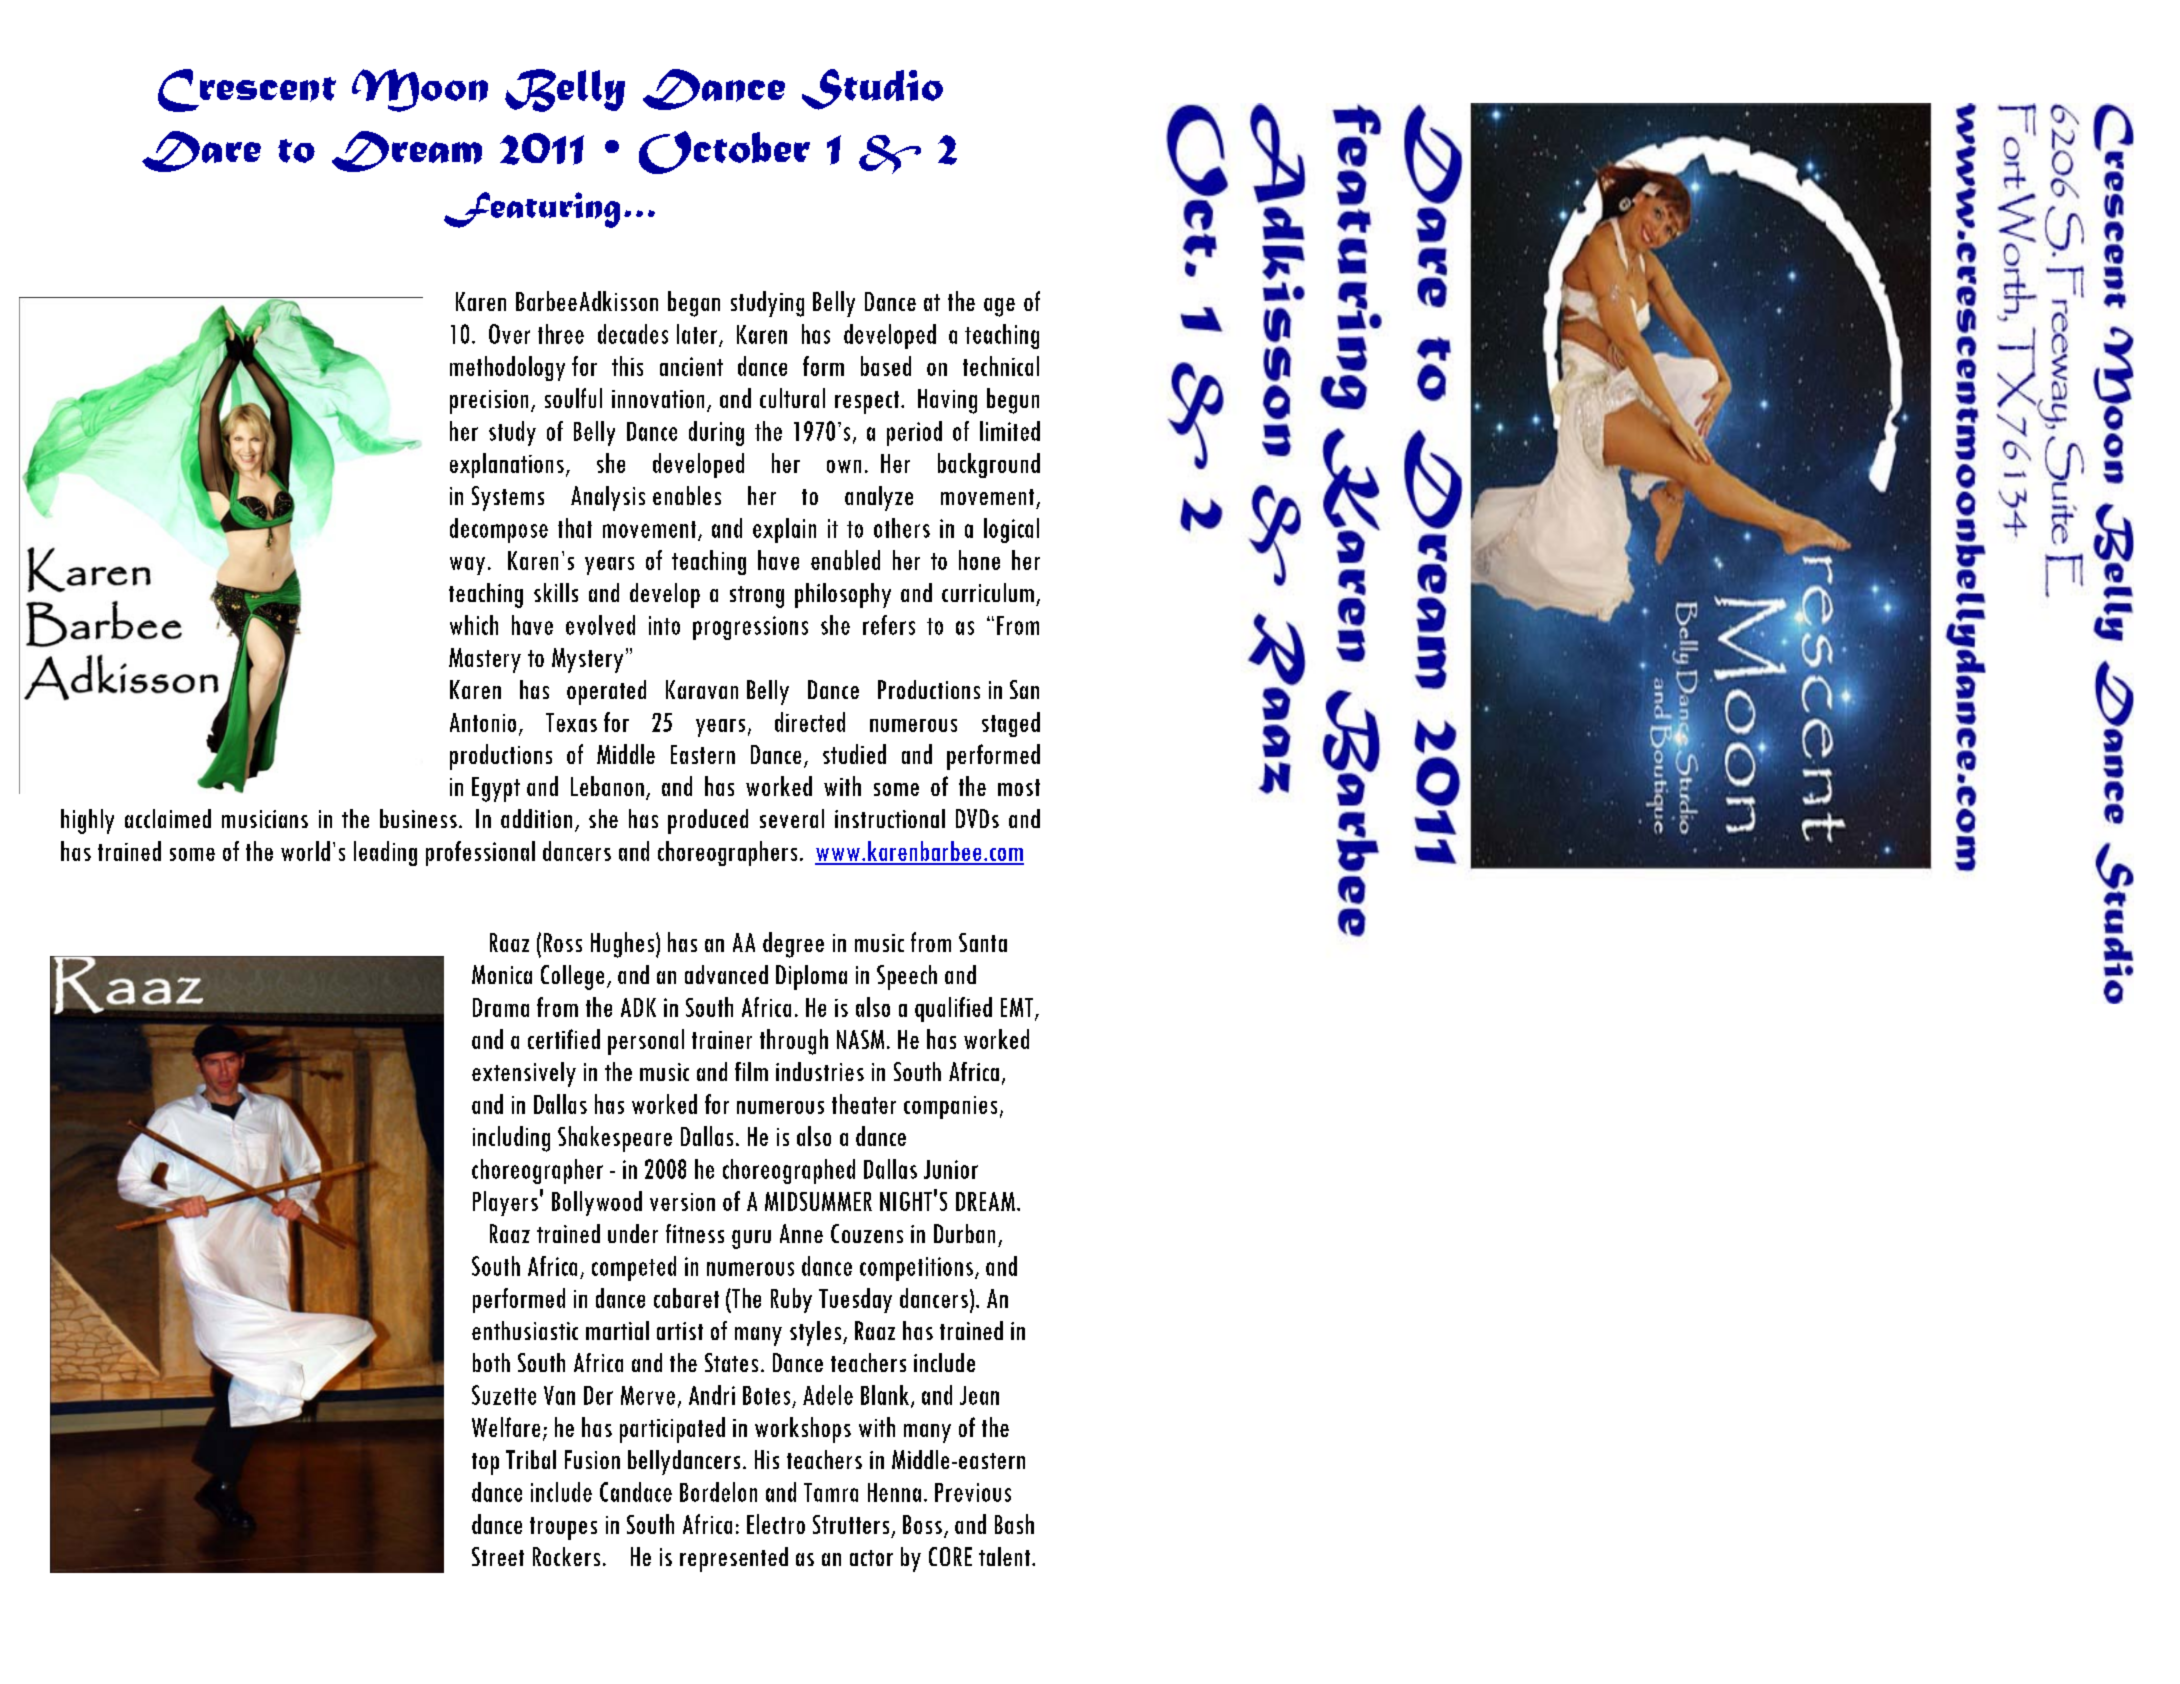 The image size is (2180, 1684). Describe the element at coordinates (922, 1524) in the screenshot. I see `Boss` at that location.
